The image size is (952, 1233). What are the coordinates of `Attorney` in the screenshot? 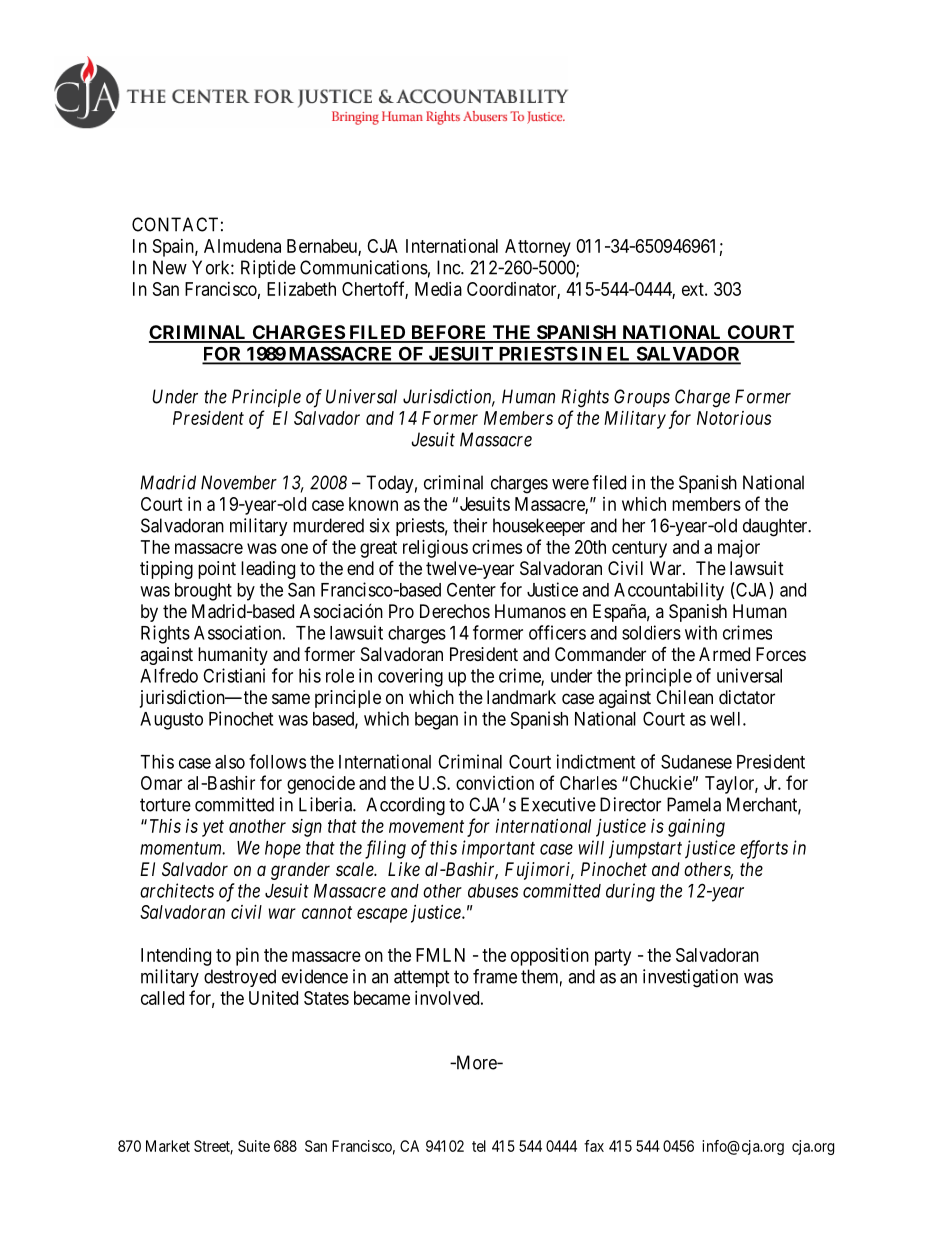 It's located at (538, 248).
